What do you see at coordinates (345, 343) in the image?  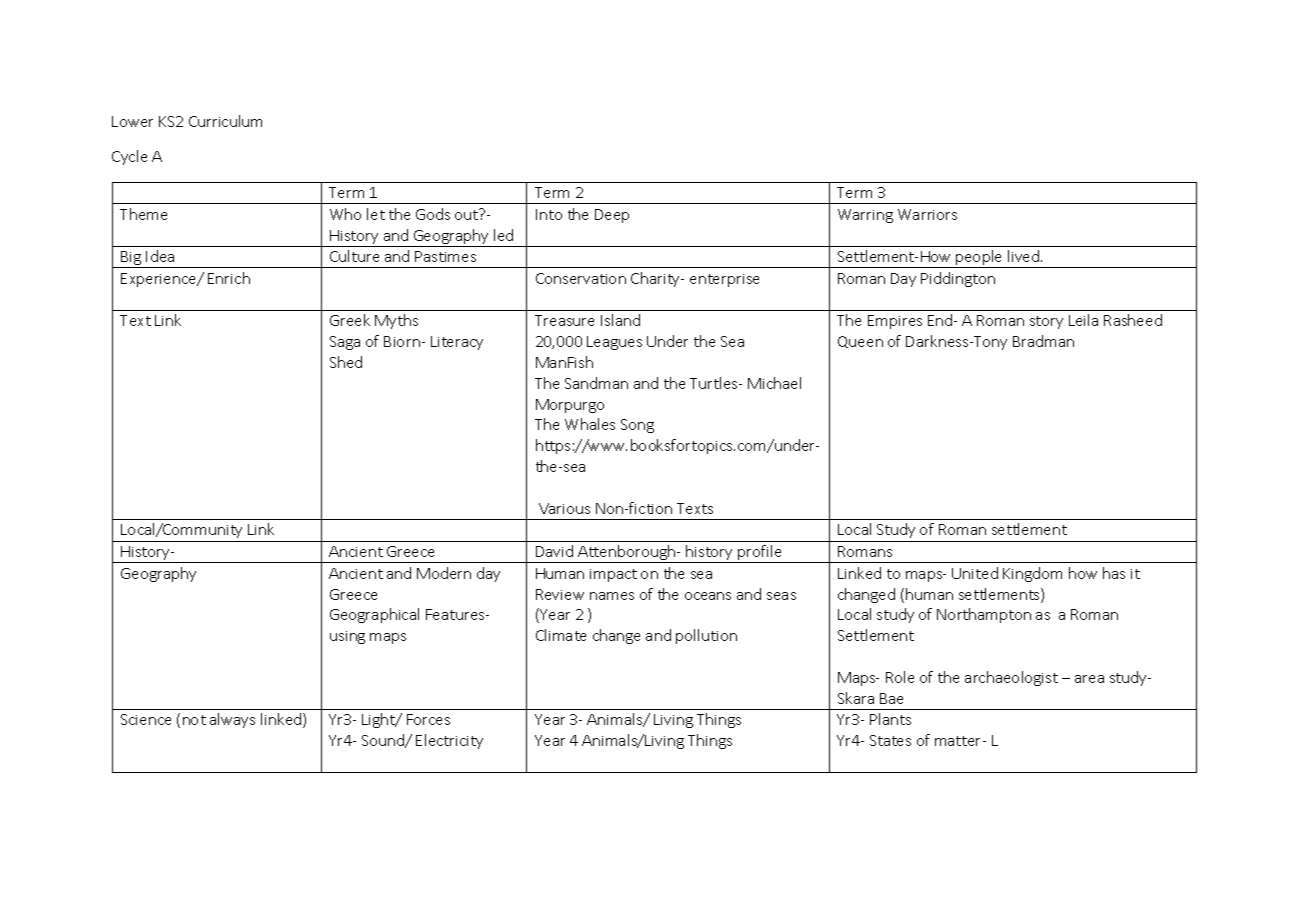 I see `Saga` at bounding box center [345, 343].
